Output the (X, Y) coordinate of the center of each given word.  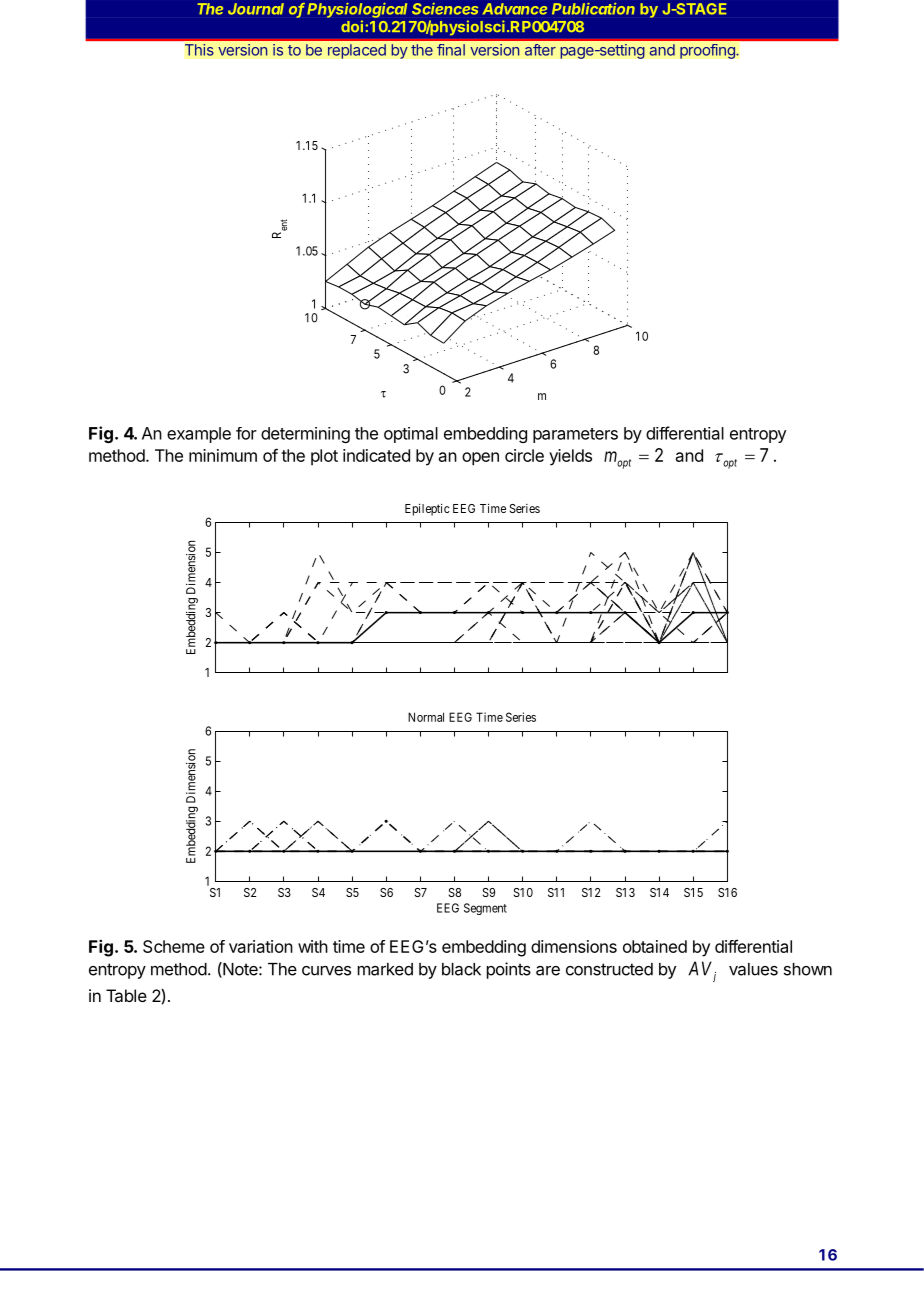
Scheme (174, 946)
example (199, 435)
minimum (223, 455)
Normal (426, 717)
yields (570, 457)
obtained (655, 946)
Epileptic (427, 509)
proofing (708, 51)
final (451, 50)
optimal (411, 435)
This (199, 50)
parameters (575, 435)
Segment (485, 909)
